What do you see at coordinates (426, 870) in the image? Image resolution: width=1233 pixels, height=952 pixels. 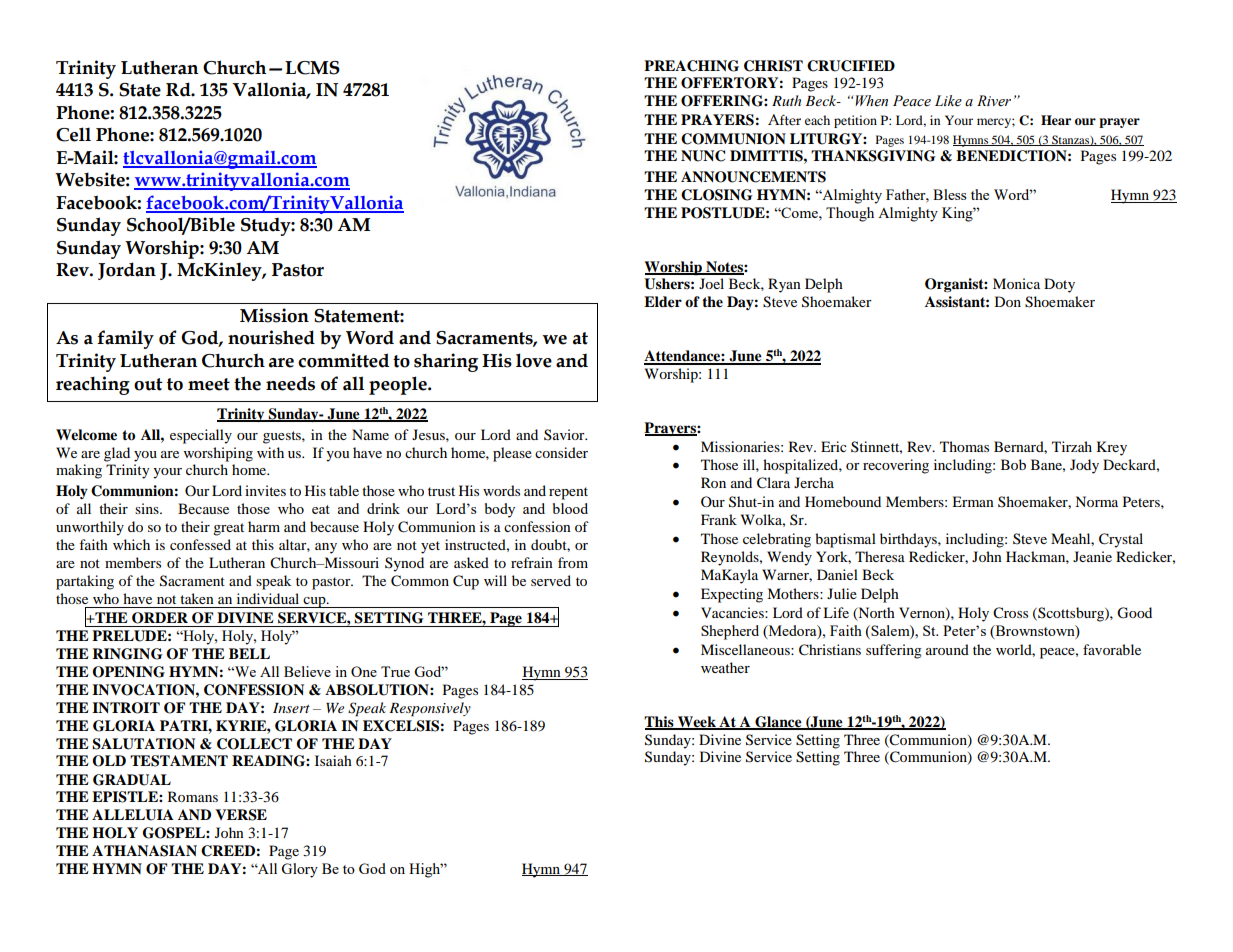 I see `High` at bounding box center [426, 870].
